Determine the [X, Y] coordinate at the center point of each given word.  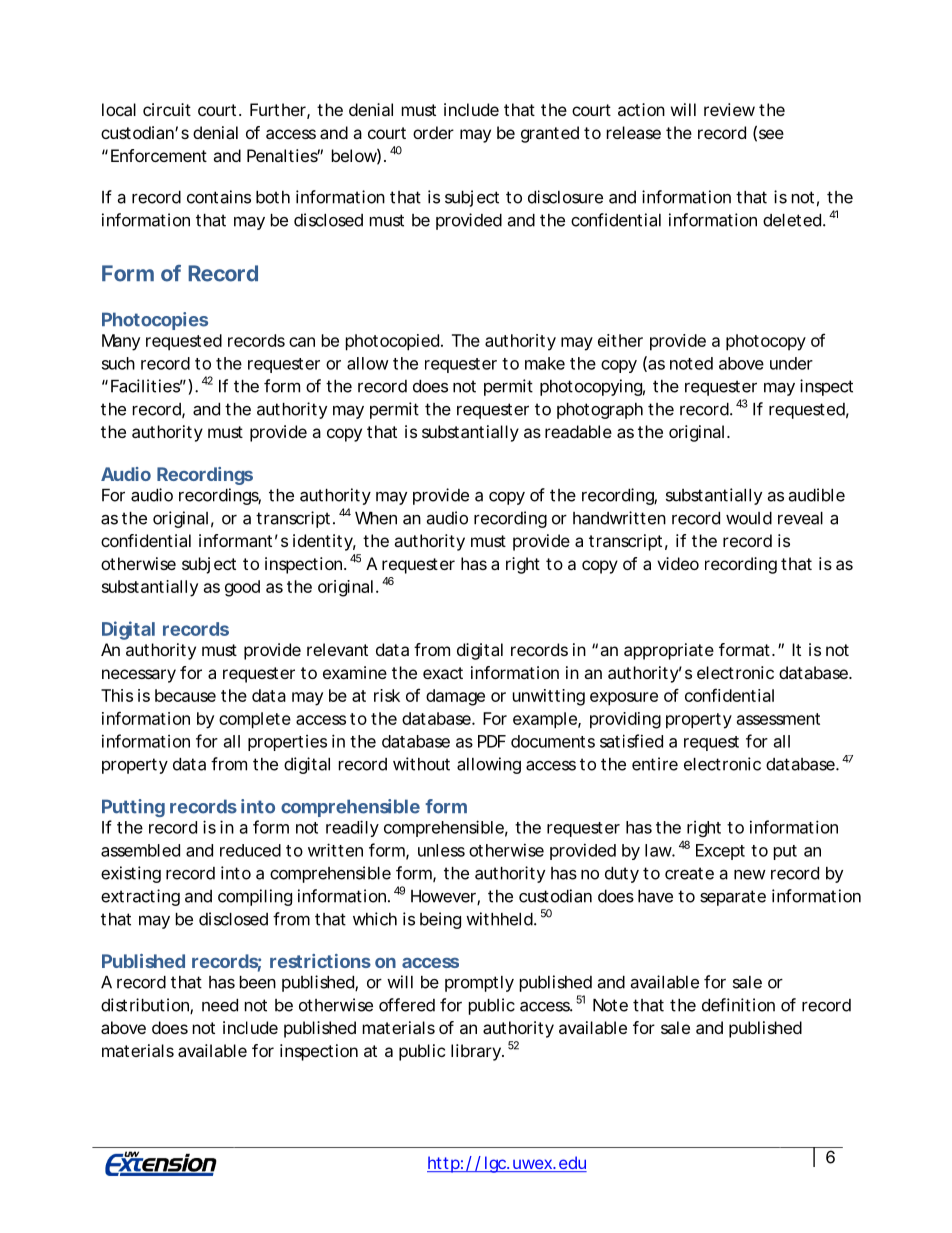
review [729, 109]
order [433, 132]
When [376, 518]
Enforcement [159, 155]
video [678, 563]
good [242, 588]
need [220, 1005]
